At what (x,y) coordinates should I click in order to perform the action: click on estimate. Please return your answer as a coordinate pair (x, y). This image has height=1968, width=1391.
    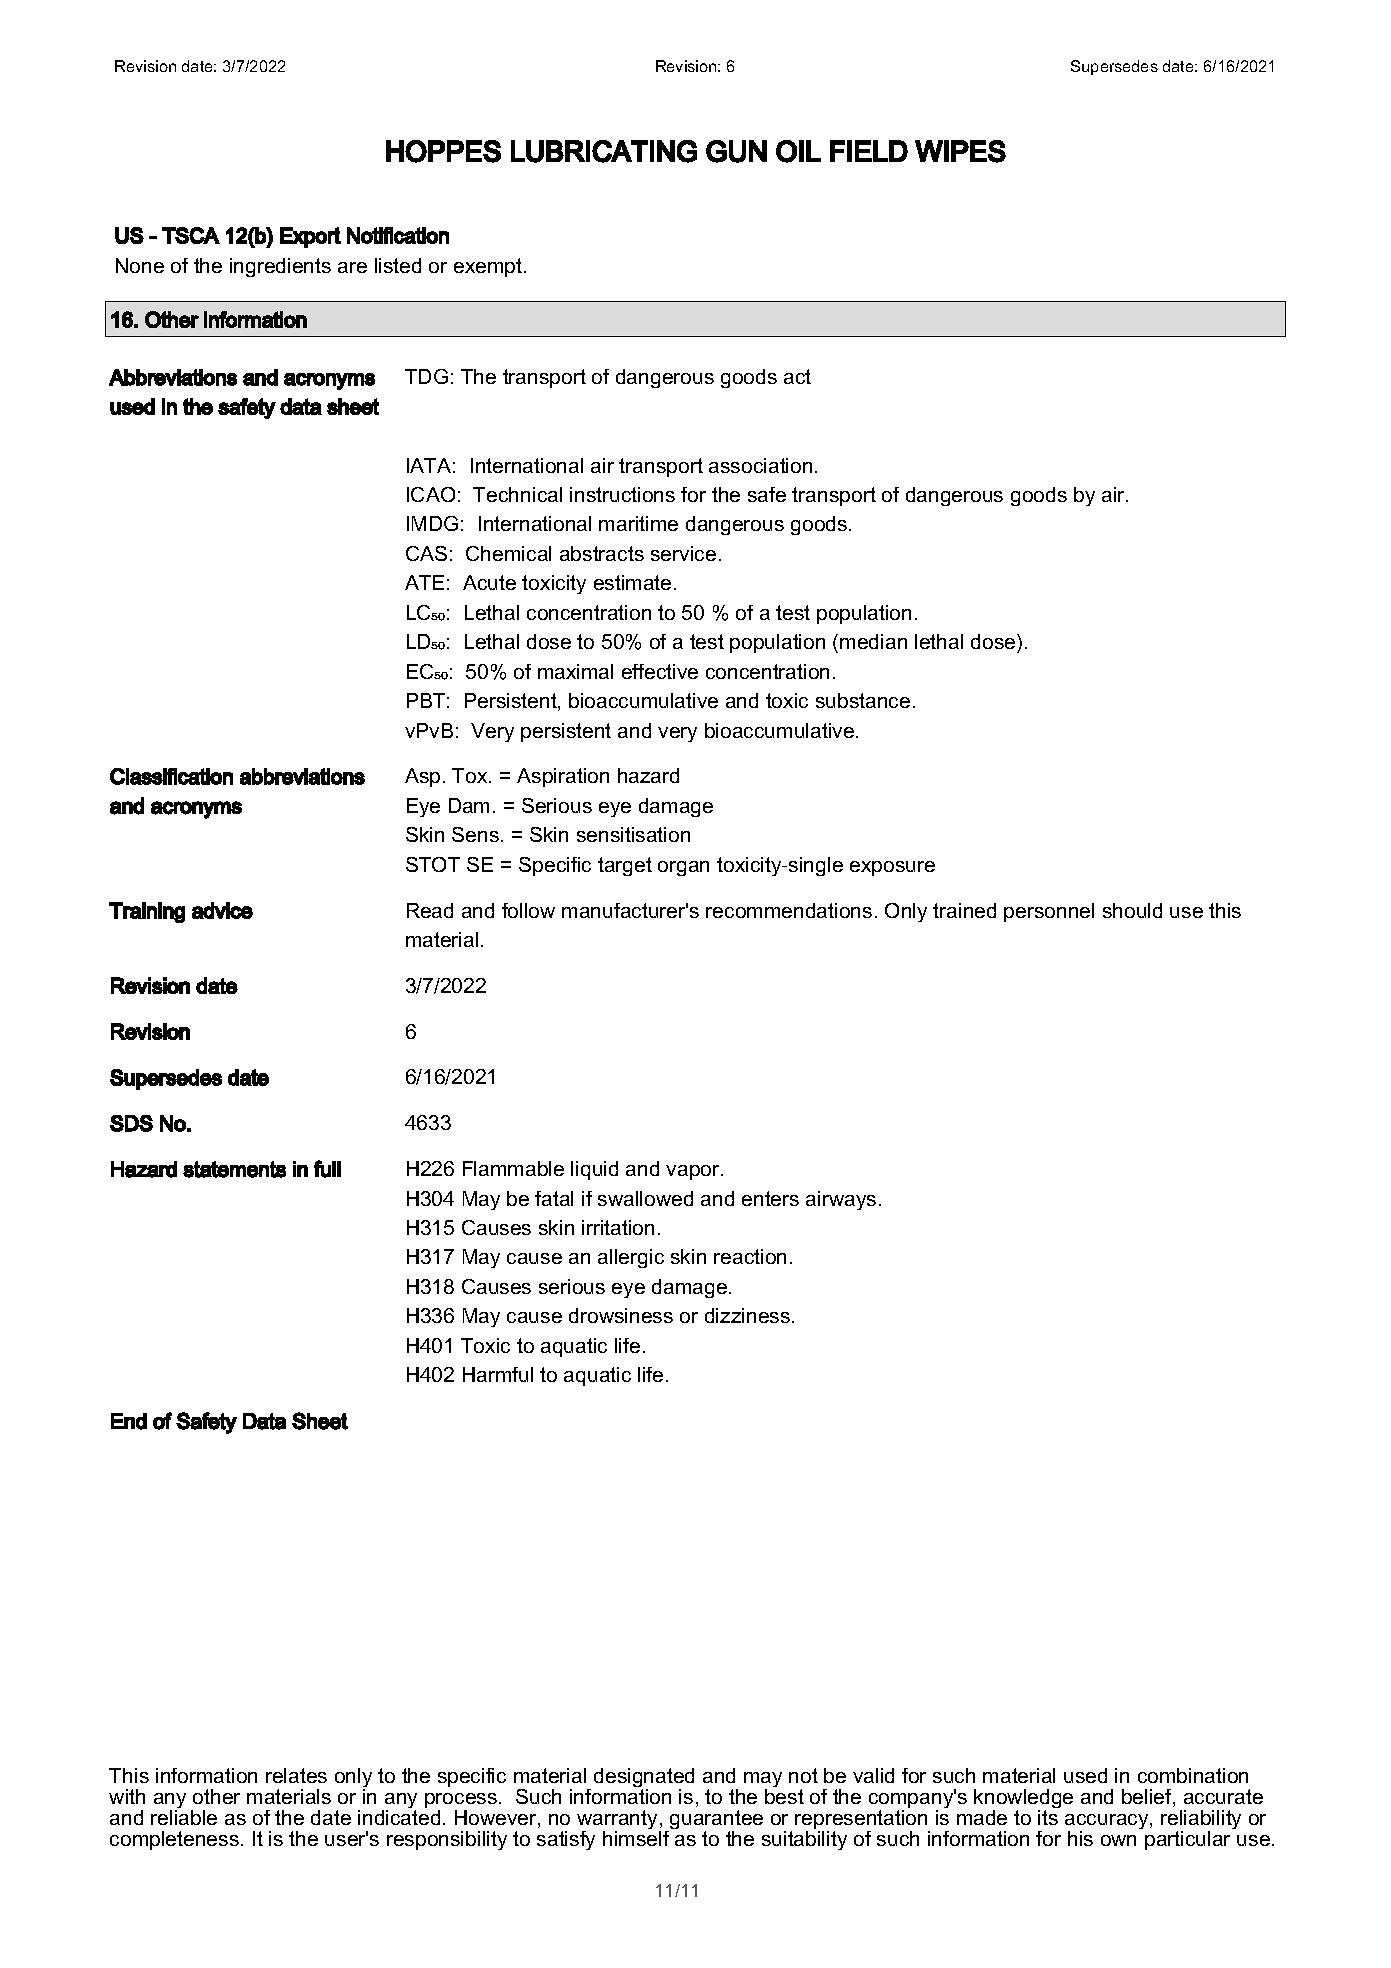
    Looking at the image, I should click on (632, 582).
